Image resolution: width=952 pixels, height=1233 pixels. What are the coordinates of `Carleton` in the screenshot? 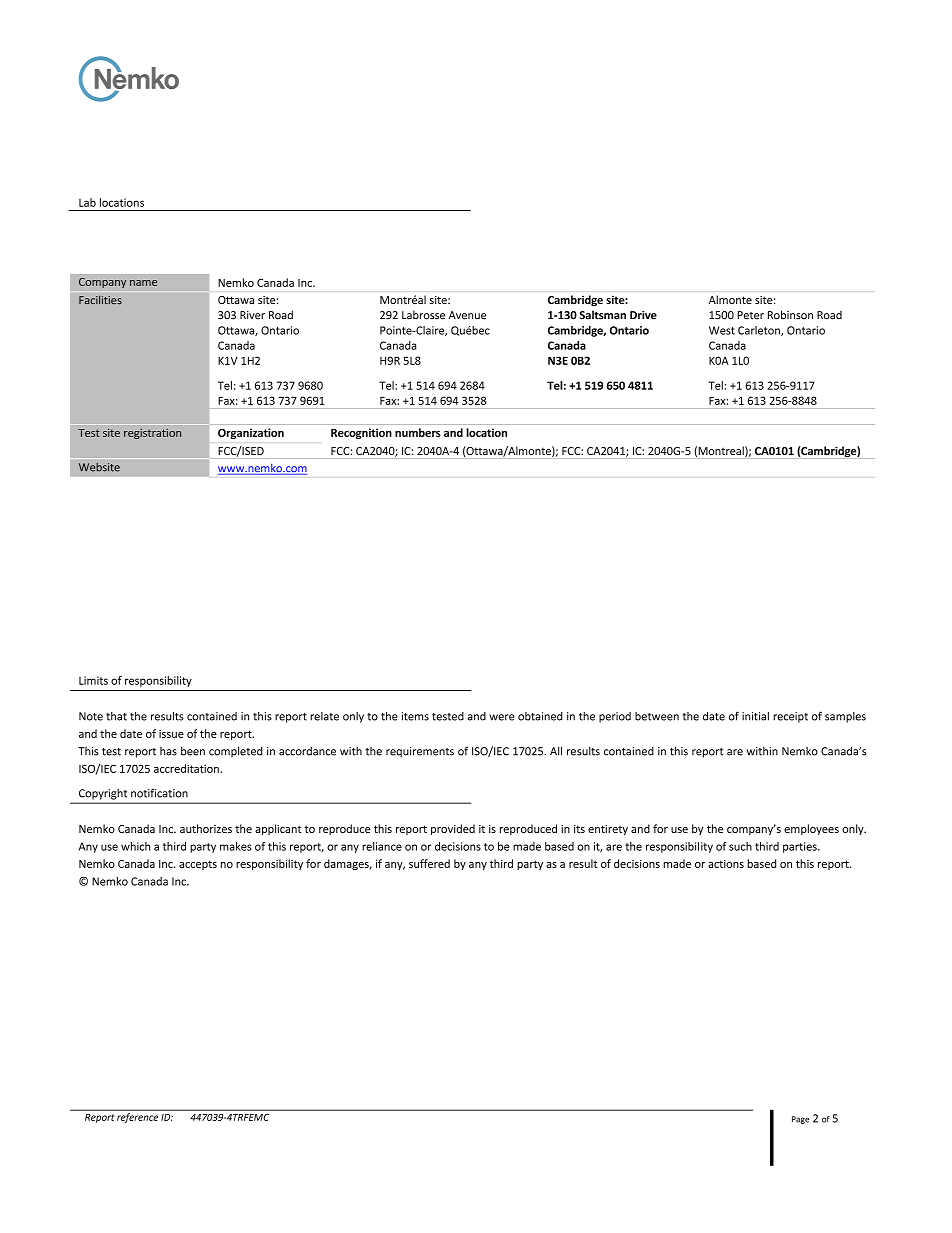 It's located at (760, 331).
